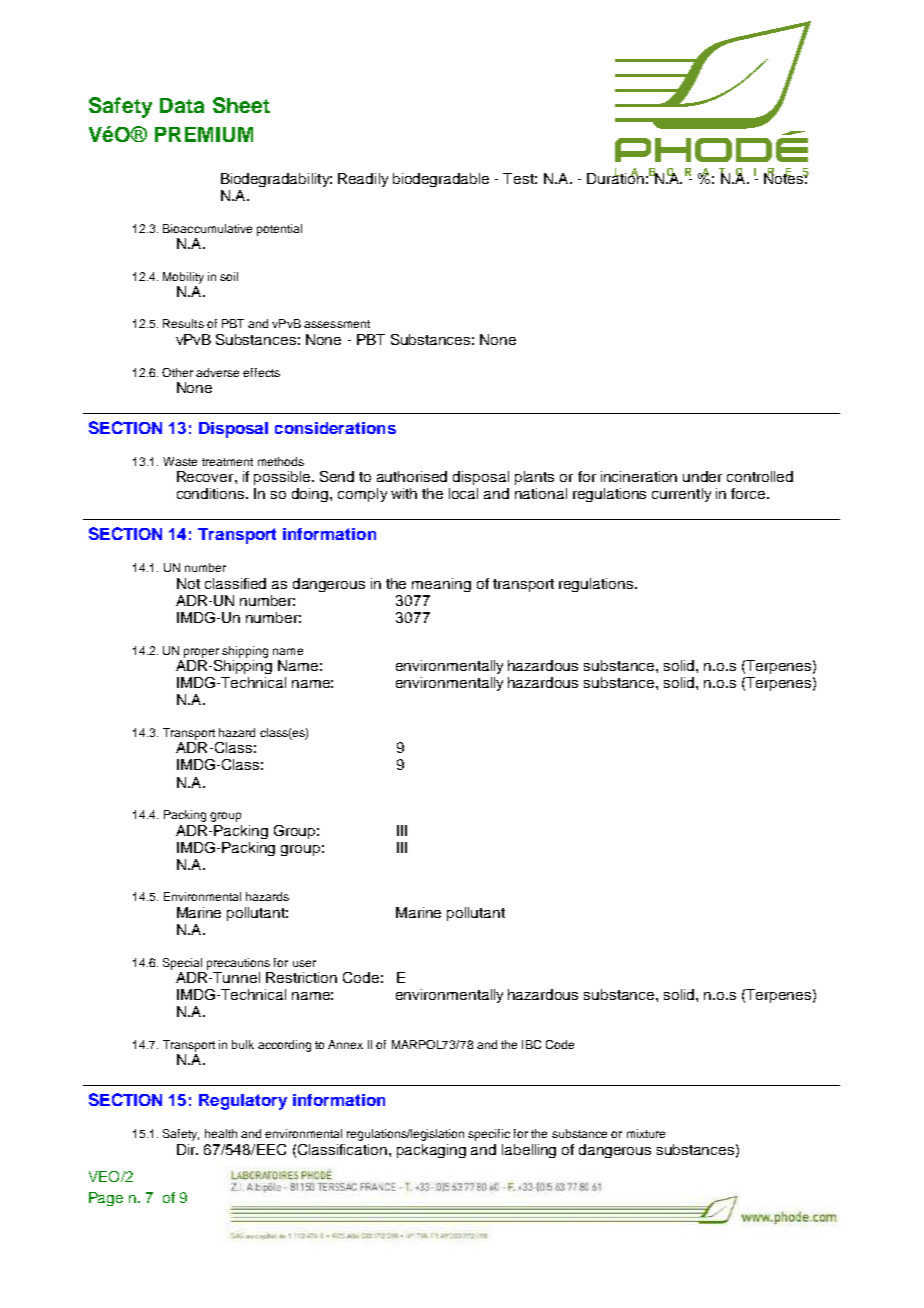 The image size is (924, 1308). Describe the element at coordinates (201, 653) in the screenshot. I see `proper` at that location.
